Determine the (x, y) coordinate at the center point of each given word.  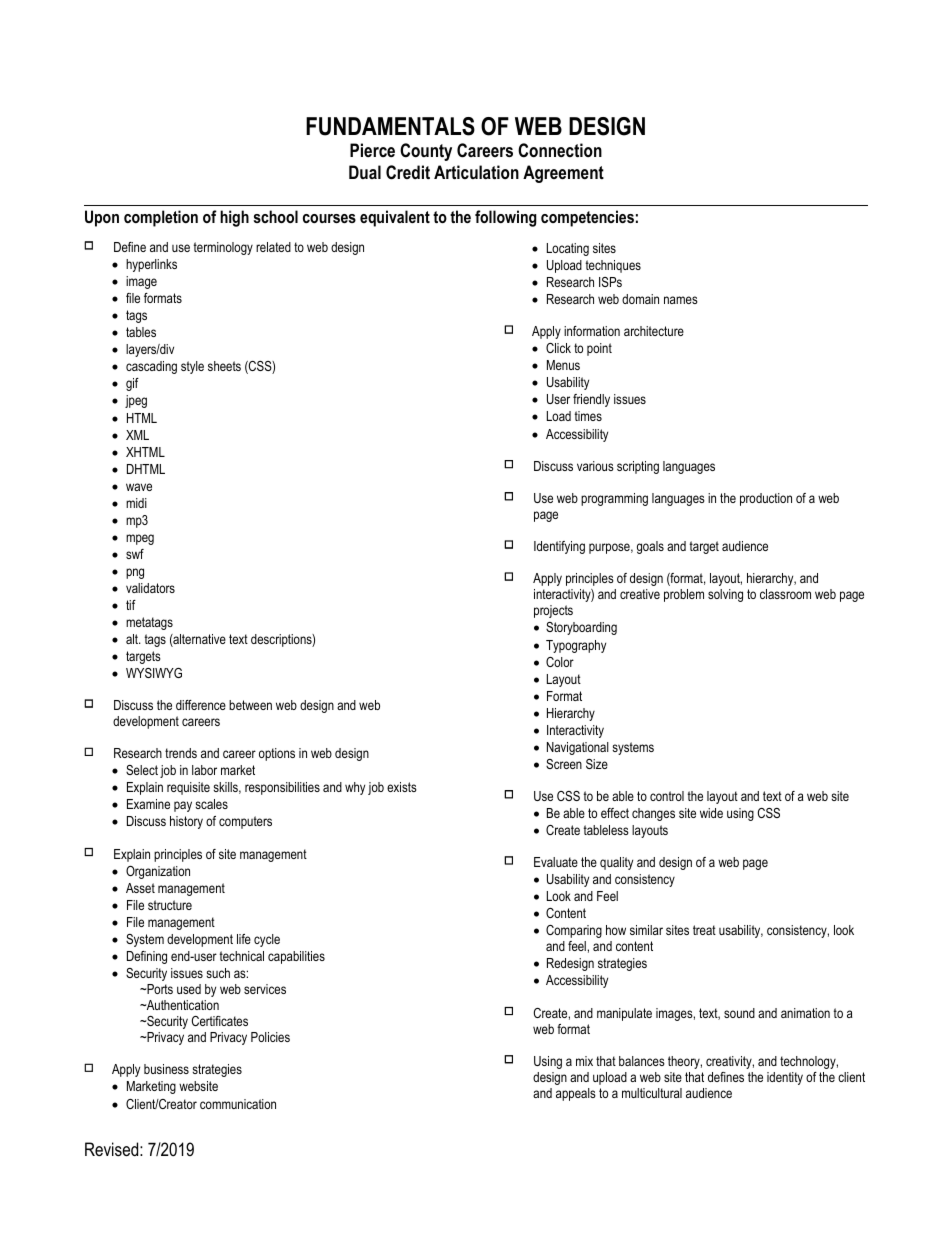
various (595, 466)
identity (785, 1078)
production (766, 499)
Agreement (563, 174)
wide (711, 813)
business (166, 1069)
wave (139, 487)
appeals (576, 1094)
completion (161, 218)
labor (204, 770)
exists (402, 787)
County (426, 152)
